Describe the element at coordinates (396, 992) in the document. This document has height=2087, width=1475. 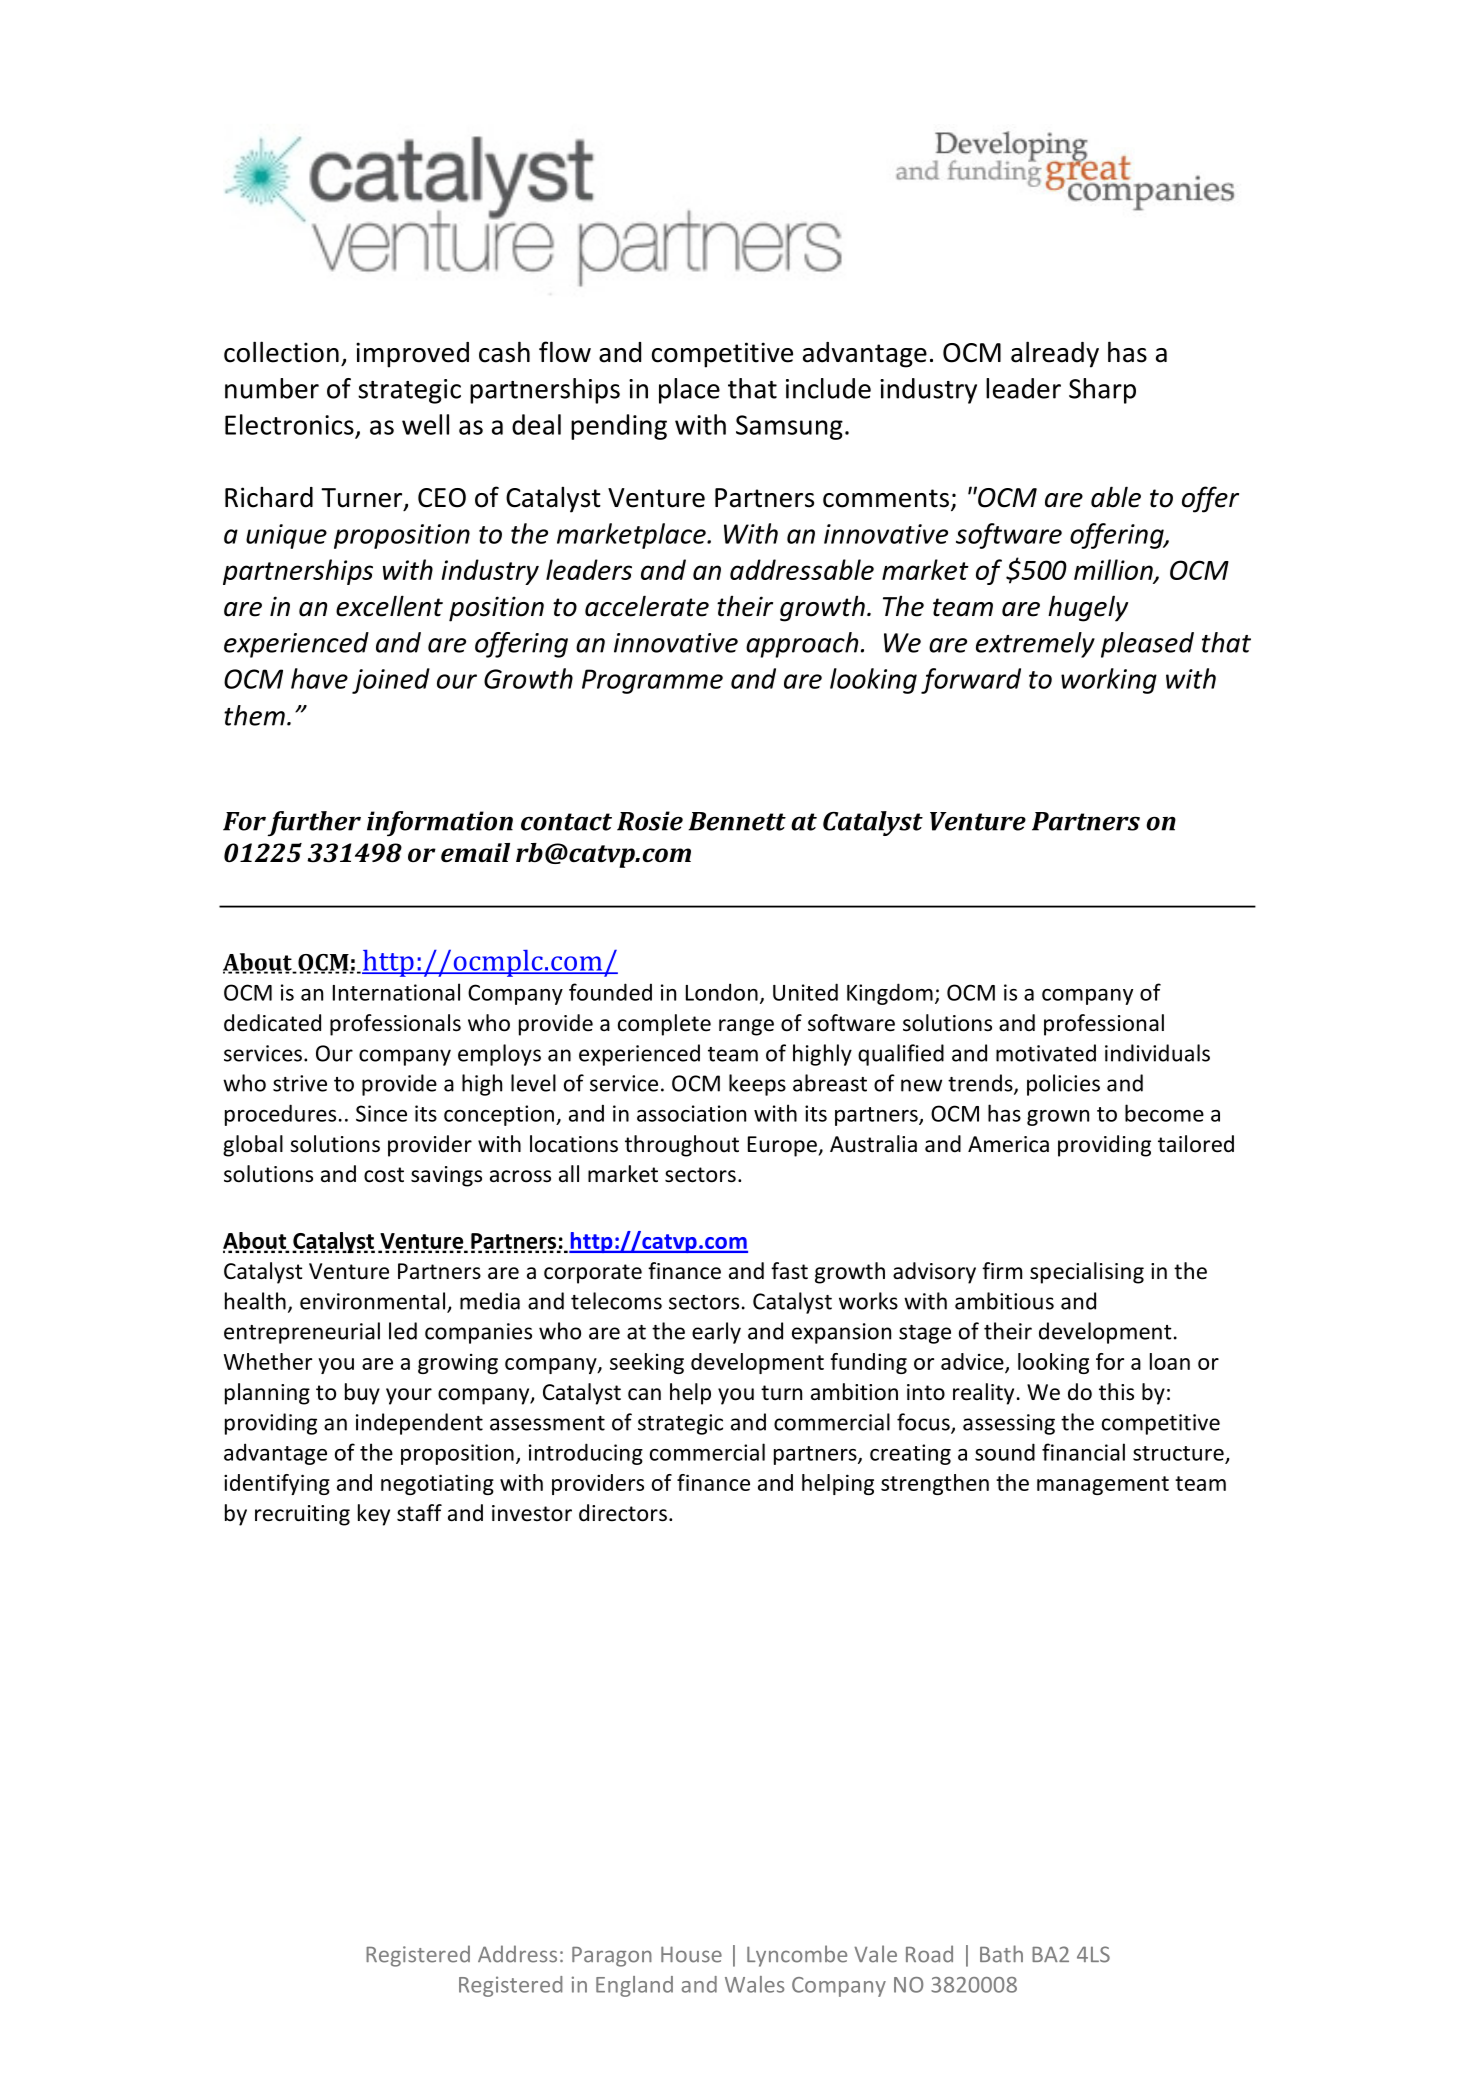
I see `International` at that location.
